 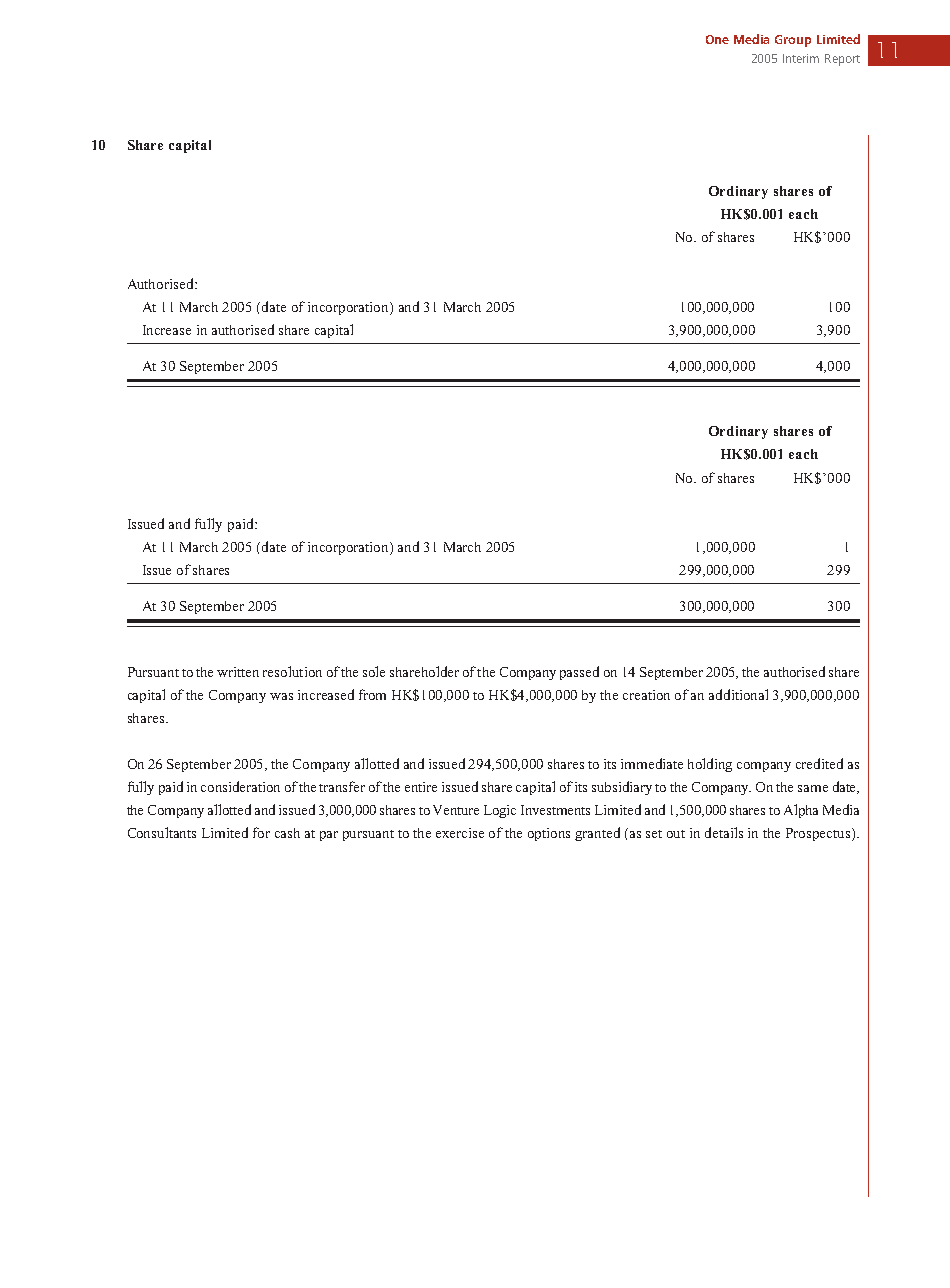 I want to click on Report, so click(x=842, y=60).
